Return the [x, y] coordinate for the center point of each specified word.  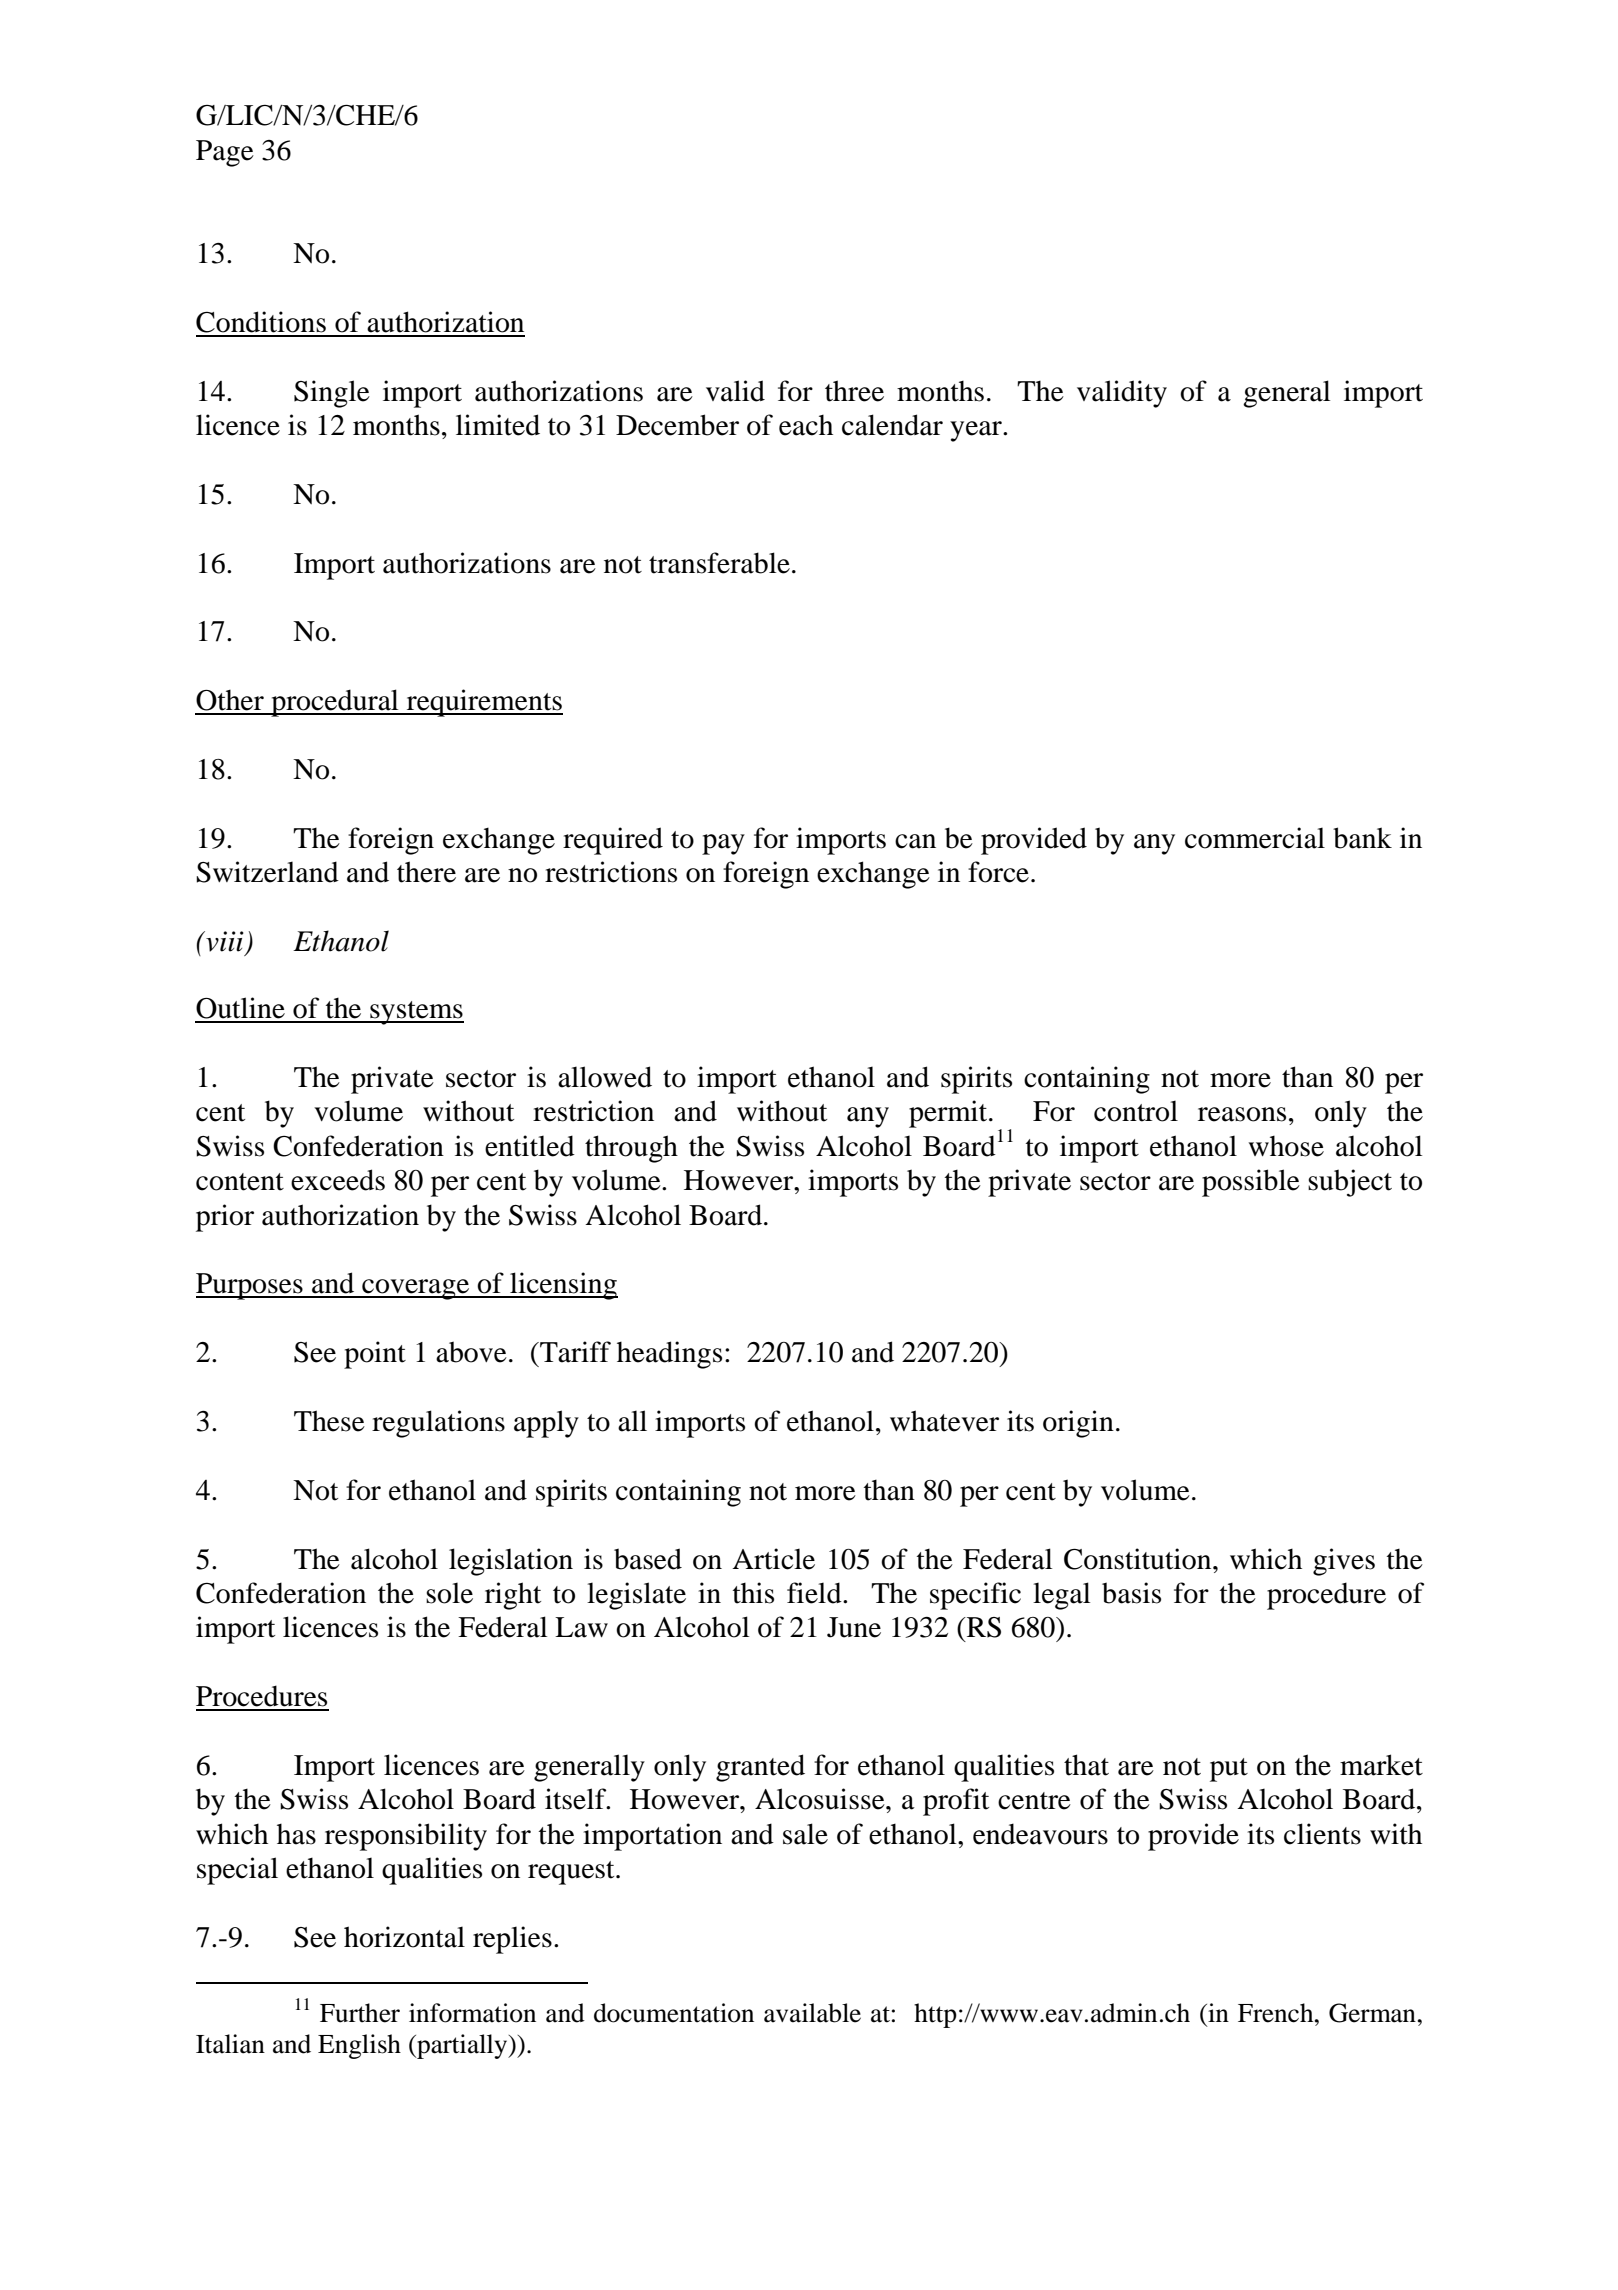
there [426, 872]
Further [360, 2013]
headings [669, 1355]
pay [723, 844]
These [329, 1421]
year [977, 431]
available [812, 2013]
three [854, 391]
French [1277, 2013]
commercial [1255, 838]
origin [1078, 1424]
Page [225, 153]
